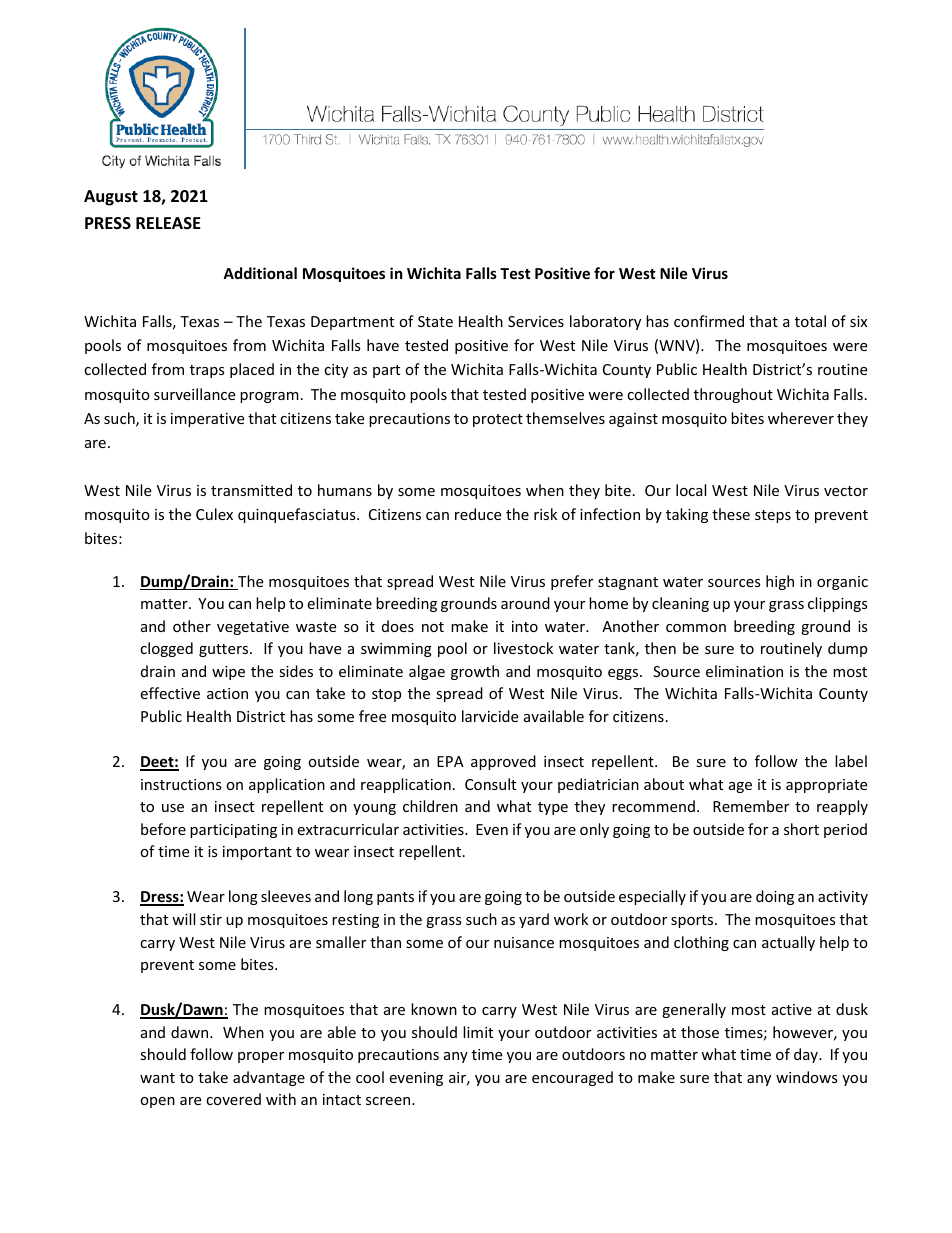 This screenshot has width=952, height=1233. What do you see at coordinates (478, 1032) in the screenshot?
I see `limit` at bounding box center [478, 1032].
